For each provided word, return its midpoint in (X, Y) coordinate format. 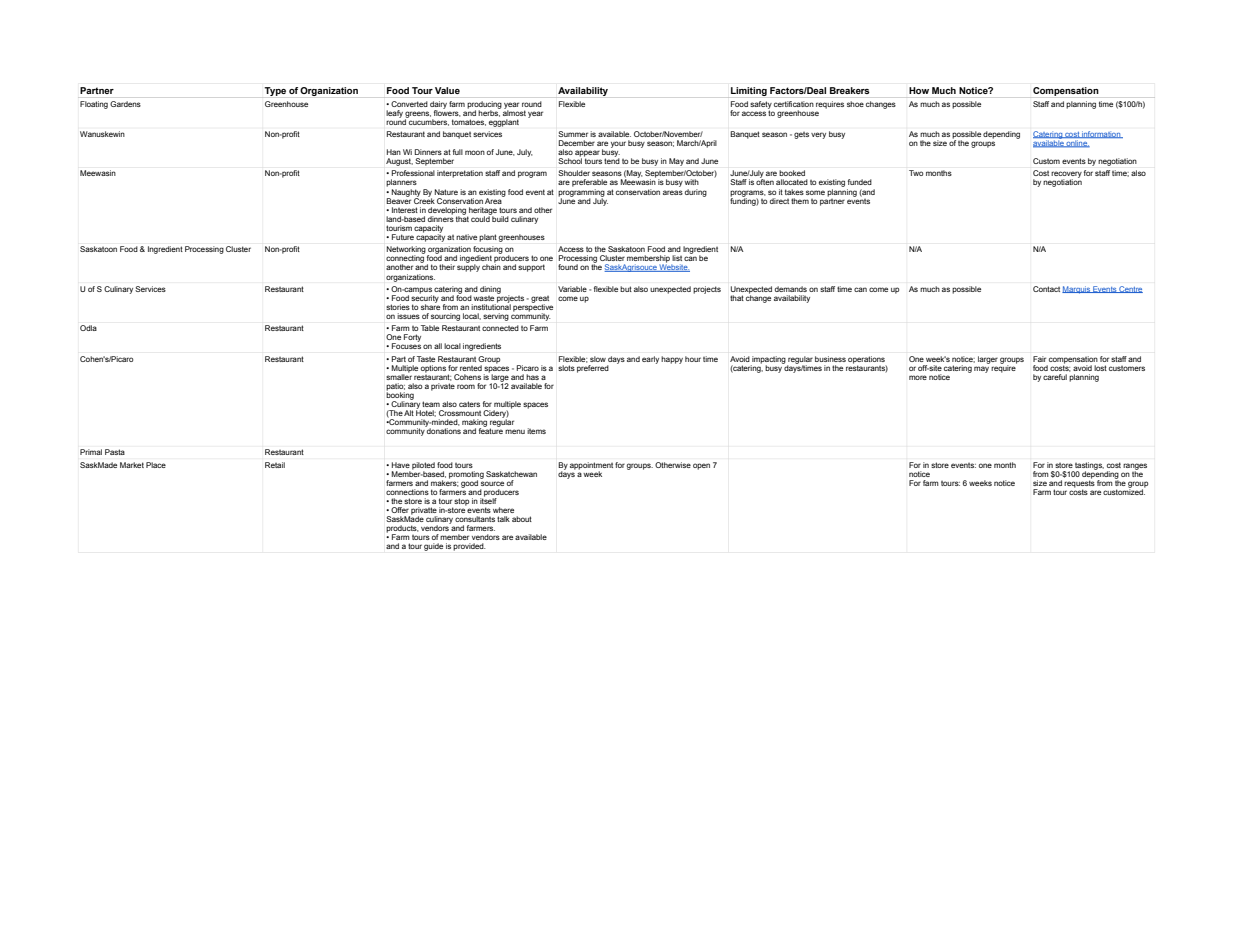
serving (496, 317)
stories (398, 307)
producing (484, 106)
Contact (1046, 289)
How (919, 90)
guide (433, 547)
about (522, 519)
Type (275, 91)
